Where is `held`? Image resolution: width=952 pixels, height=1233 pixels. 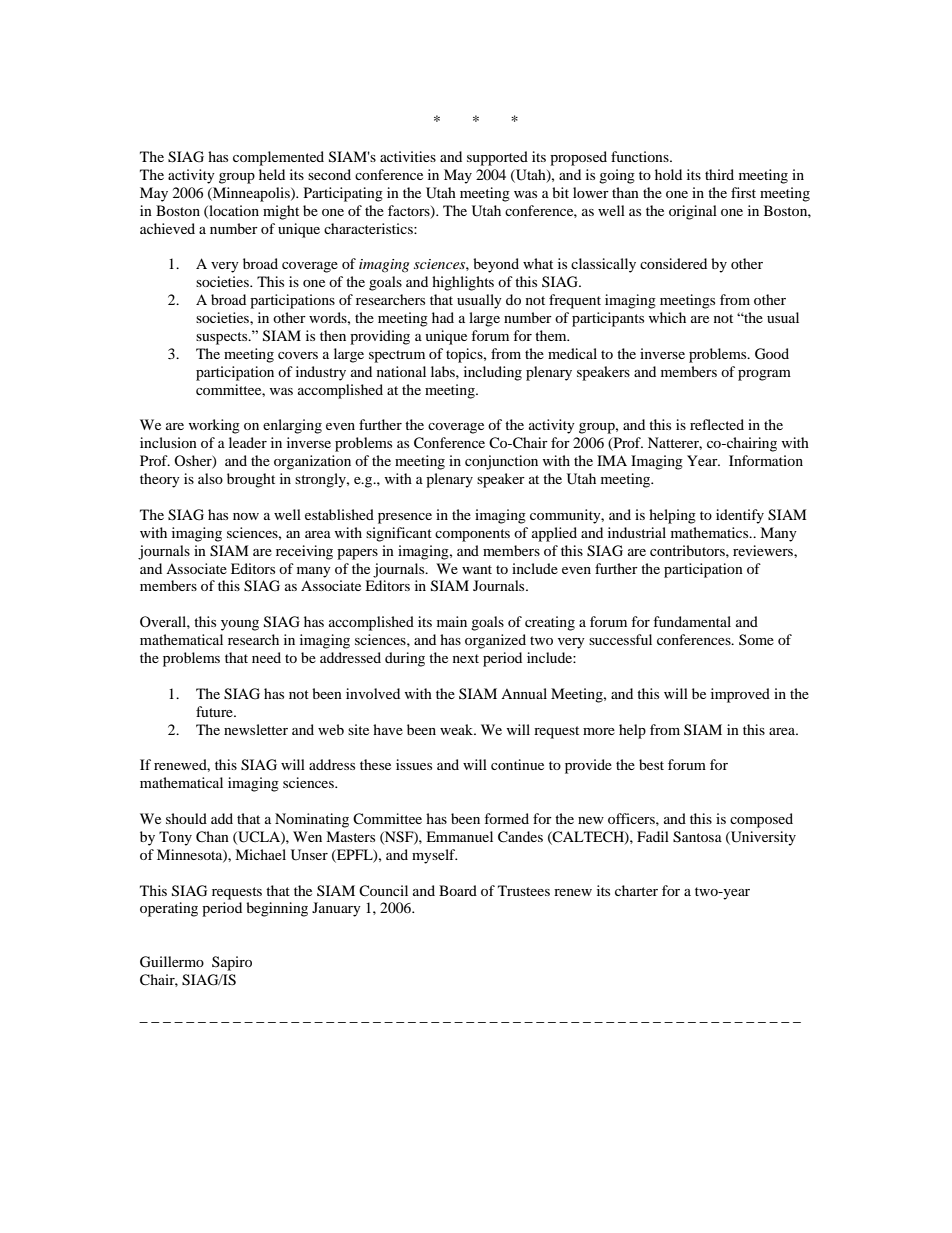
held is located at coordinates (272, 174).
